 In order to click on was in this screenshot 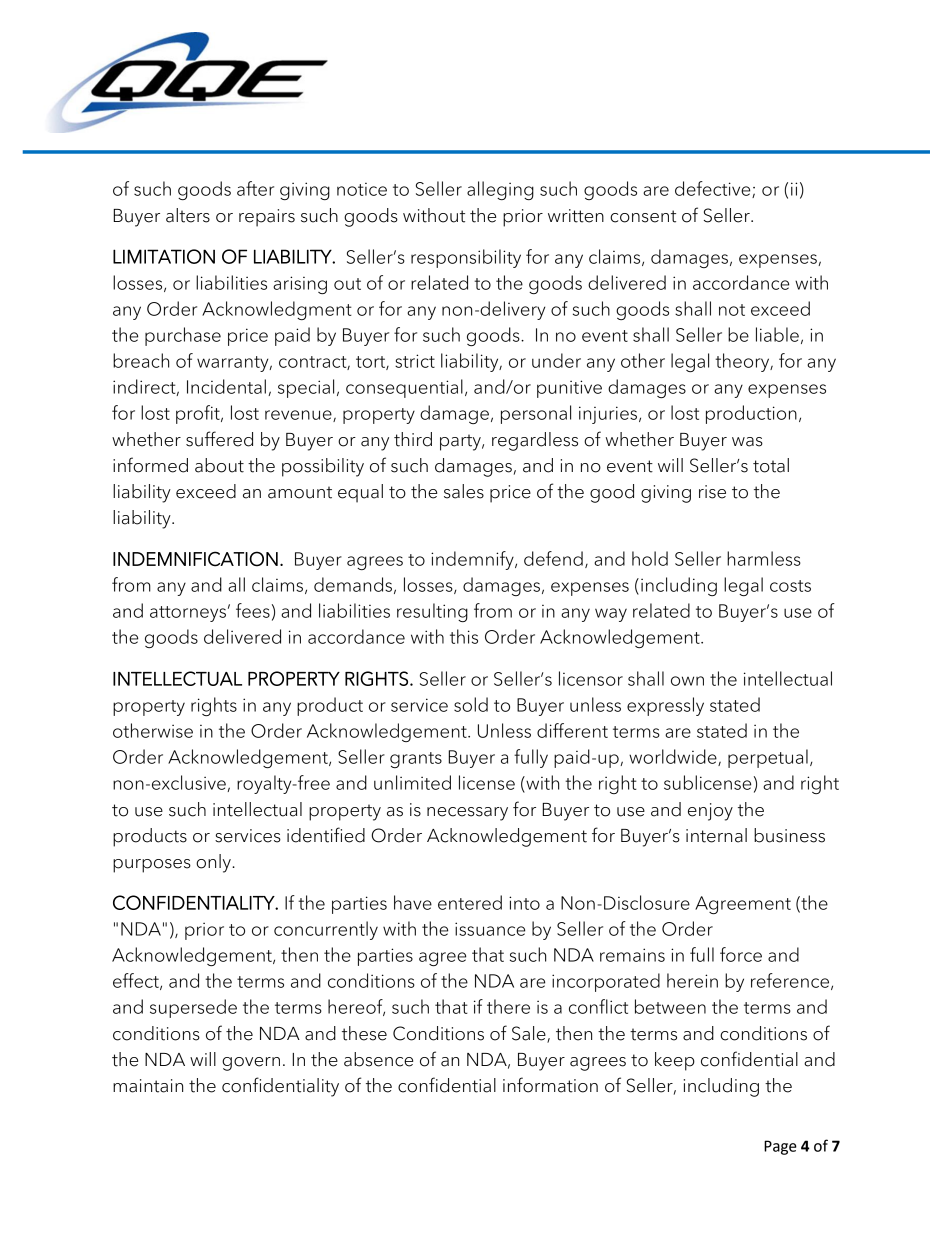, I will do `click(747, 442)`.
